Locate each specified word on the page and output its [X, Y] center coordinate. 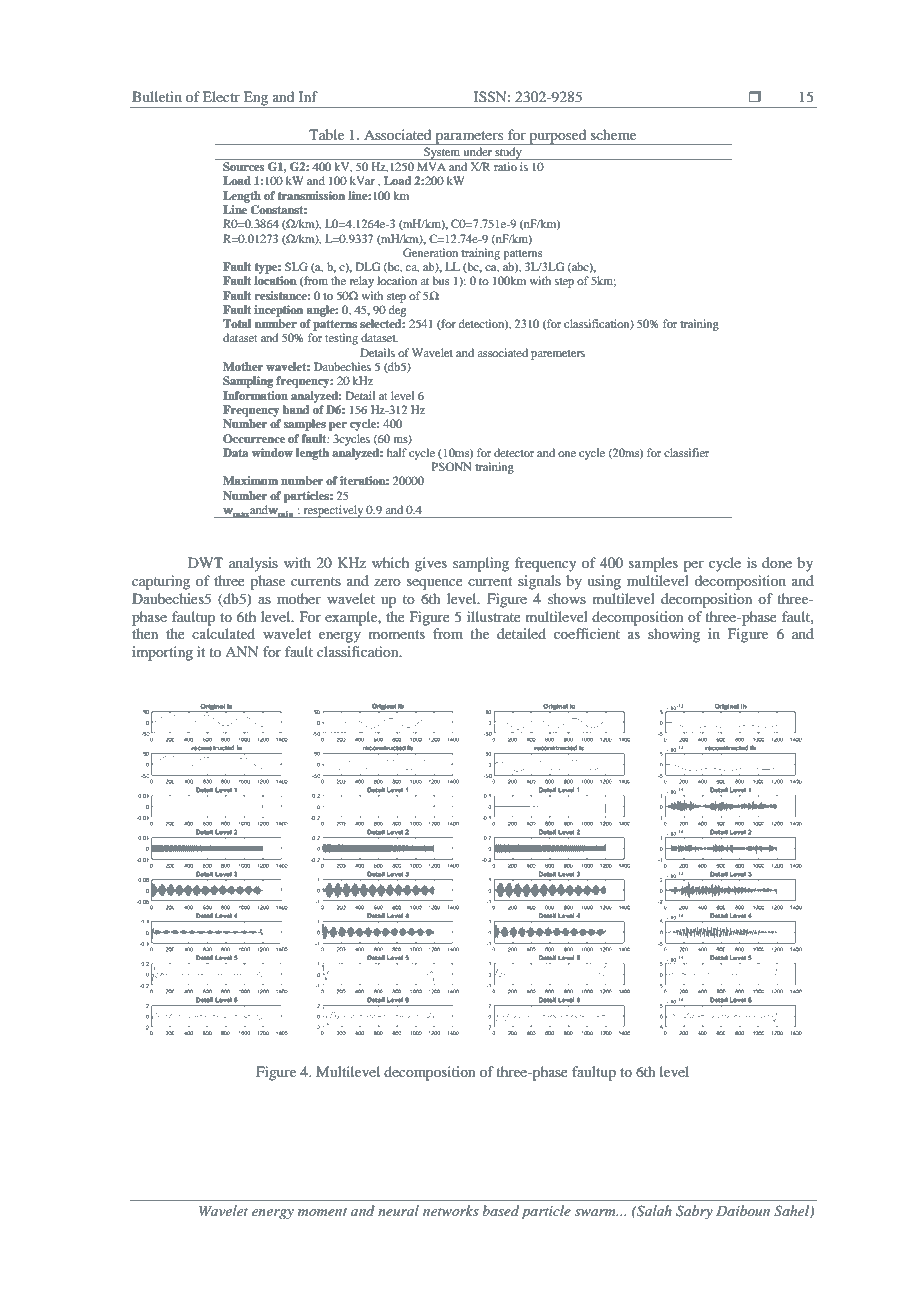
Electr [221, 96]
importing [162, 653]
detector [514, 452]
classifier [686, 452]
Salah [653, 1211]
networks [451, 1210]
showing [674, 635]
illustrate [494, 616]
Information [255, 395]
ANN [241, 651]
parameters [469, 138]
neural [398, 1210]
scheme [613, 134]
